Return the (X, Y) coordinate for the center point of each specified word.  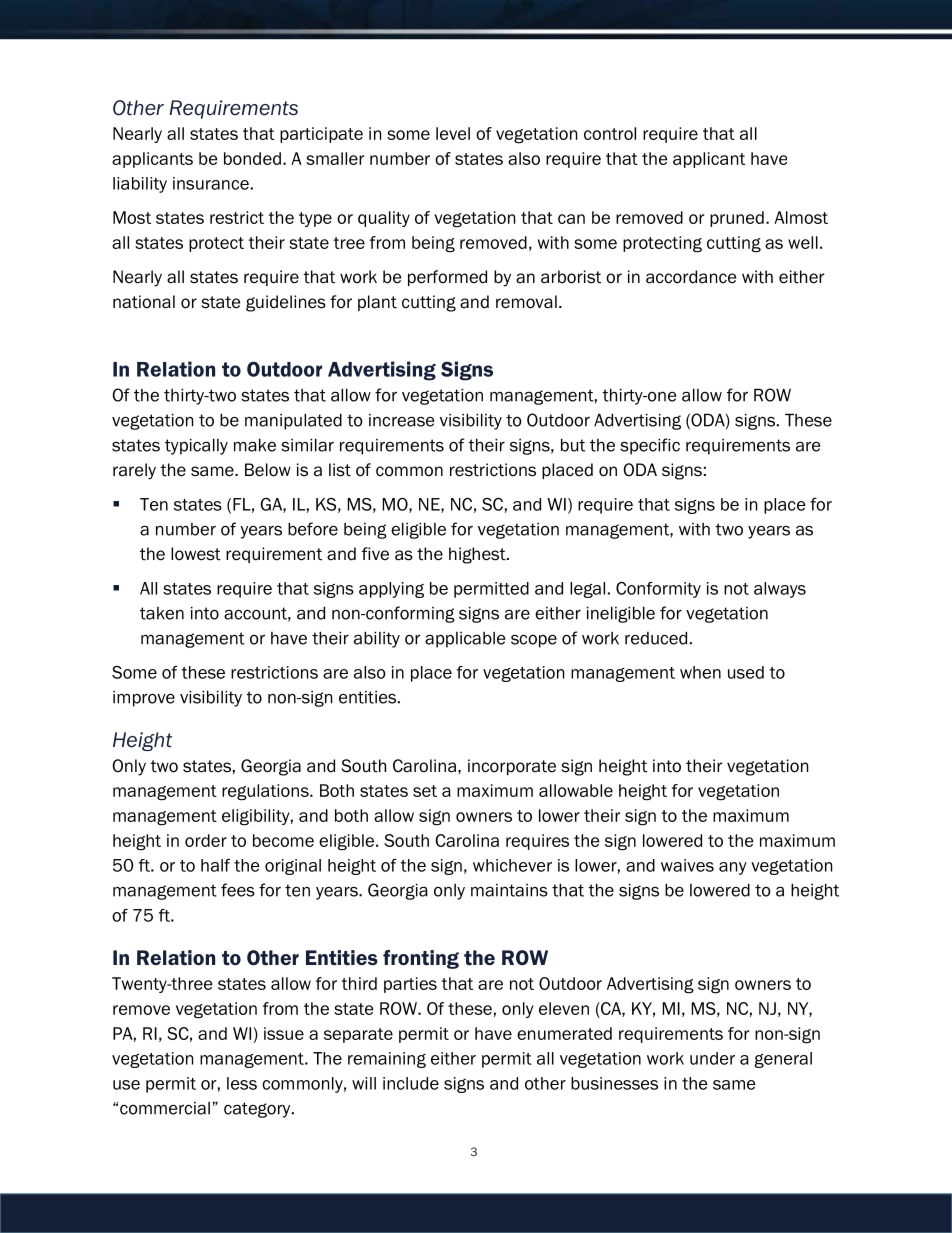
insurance (211, 183)
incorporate (512, 767)
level (453, 133)
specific (650, 446)
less (242, 1083)
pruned (737, 219)
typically (196, 446)
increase (401, 420)
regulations (266, 792)
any (733, 868)
